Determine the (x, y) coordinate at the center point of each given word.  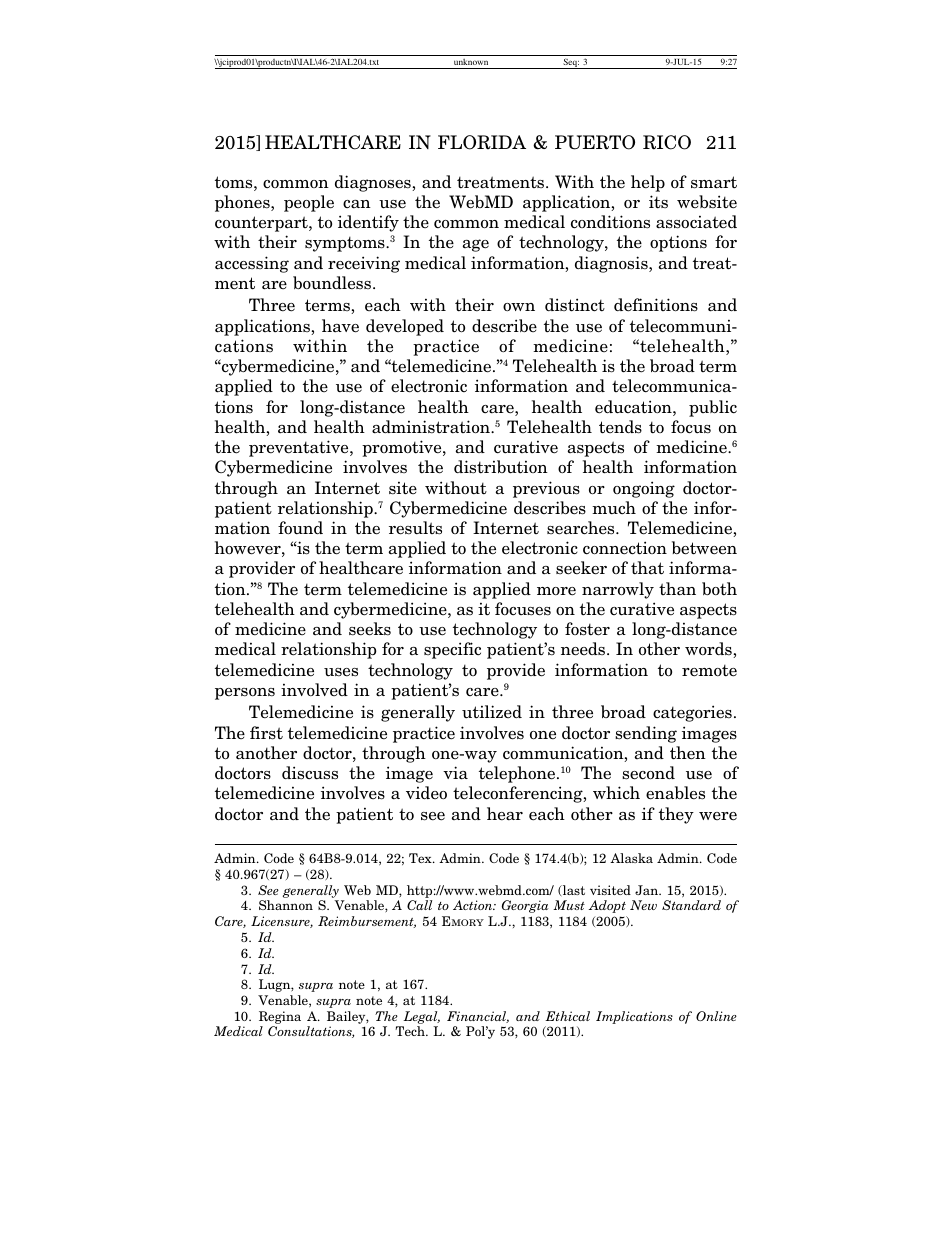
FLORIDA (482, 142)
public (713, 408)
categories (692, 713)
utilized (492, 712)
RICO (667, 142)
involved (314, 689)
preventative (300, 448)
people (309, 203)
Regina (280, 1017)
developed (405, 327)
